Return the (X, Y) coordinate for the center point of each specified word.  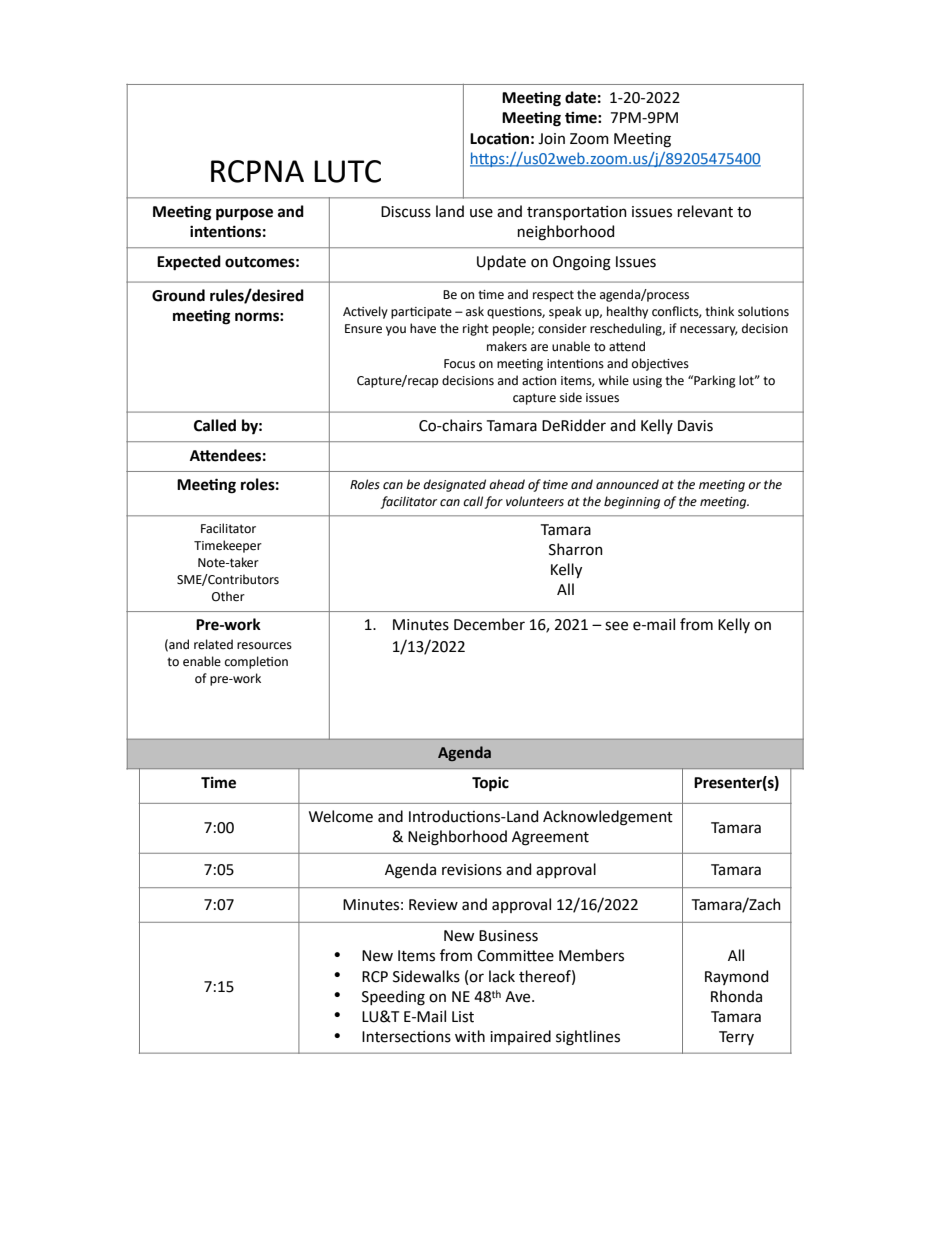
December (489, 624)
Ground (178, 295)
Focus (459, 364)
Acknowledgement (608, 818)
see (616, 626)
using (647, 382)
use (481, 213)
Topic (490, 784)
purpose (244, 214)
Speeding (393, 998)
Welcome (341, 816)
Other (228, 596)
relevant (705, 211)
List (463, 1017)
